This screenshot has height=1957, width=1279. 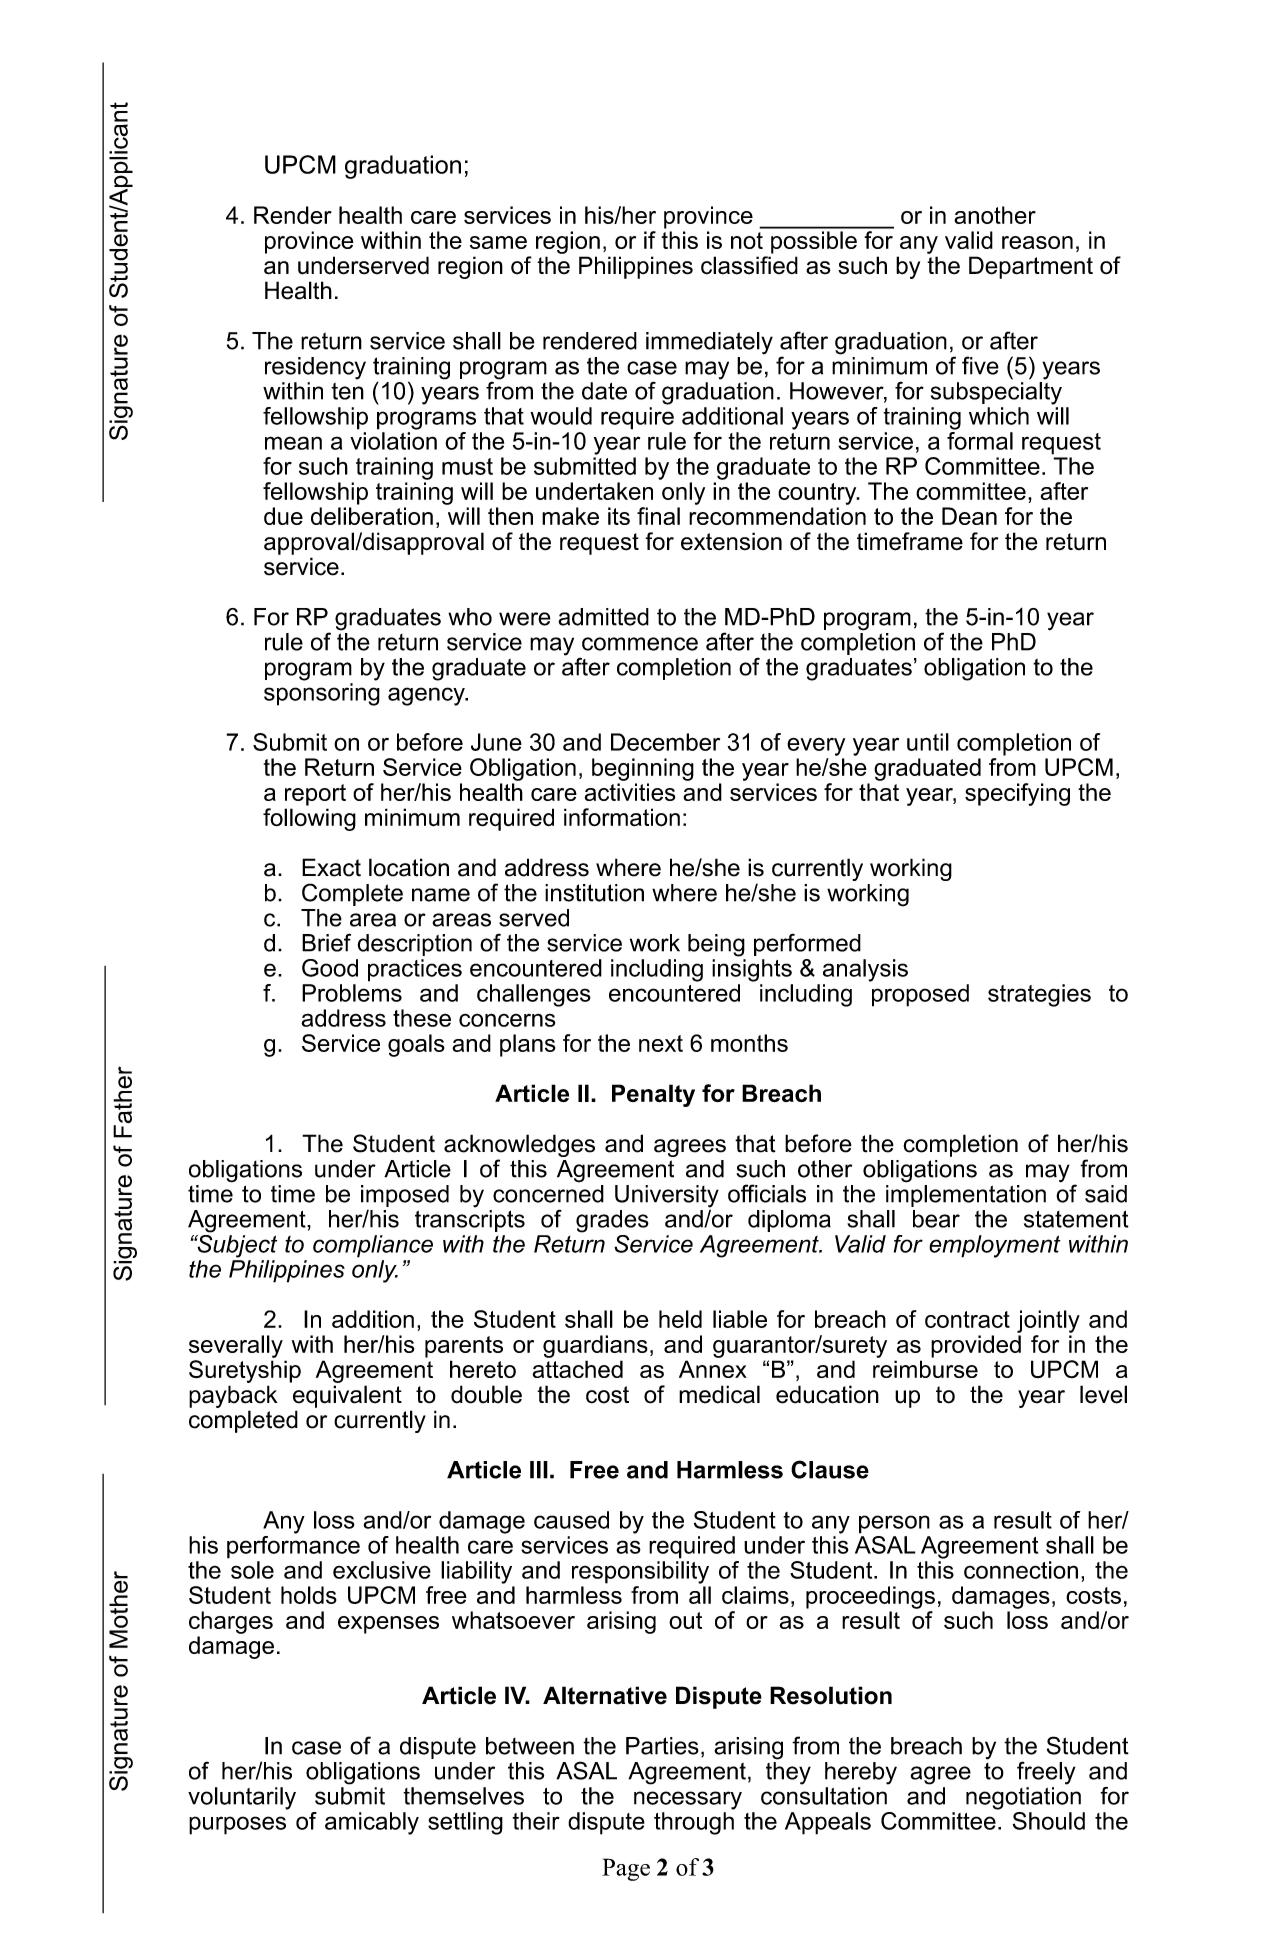 I want to click on until, so click(x=928, y=742).
